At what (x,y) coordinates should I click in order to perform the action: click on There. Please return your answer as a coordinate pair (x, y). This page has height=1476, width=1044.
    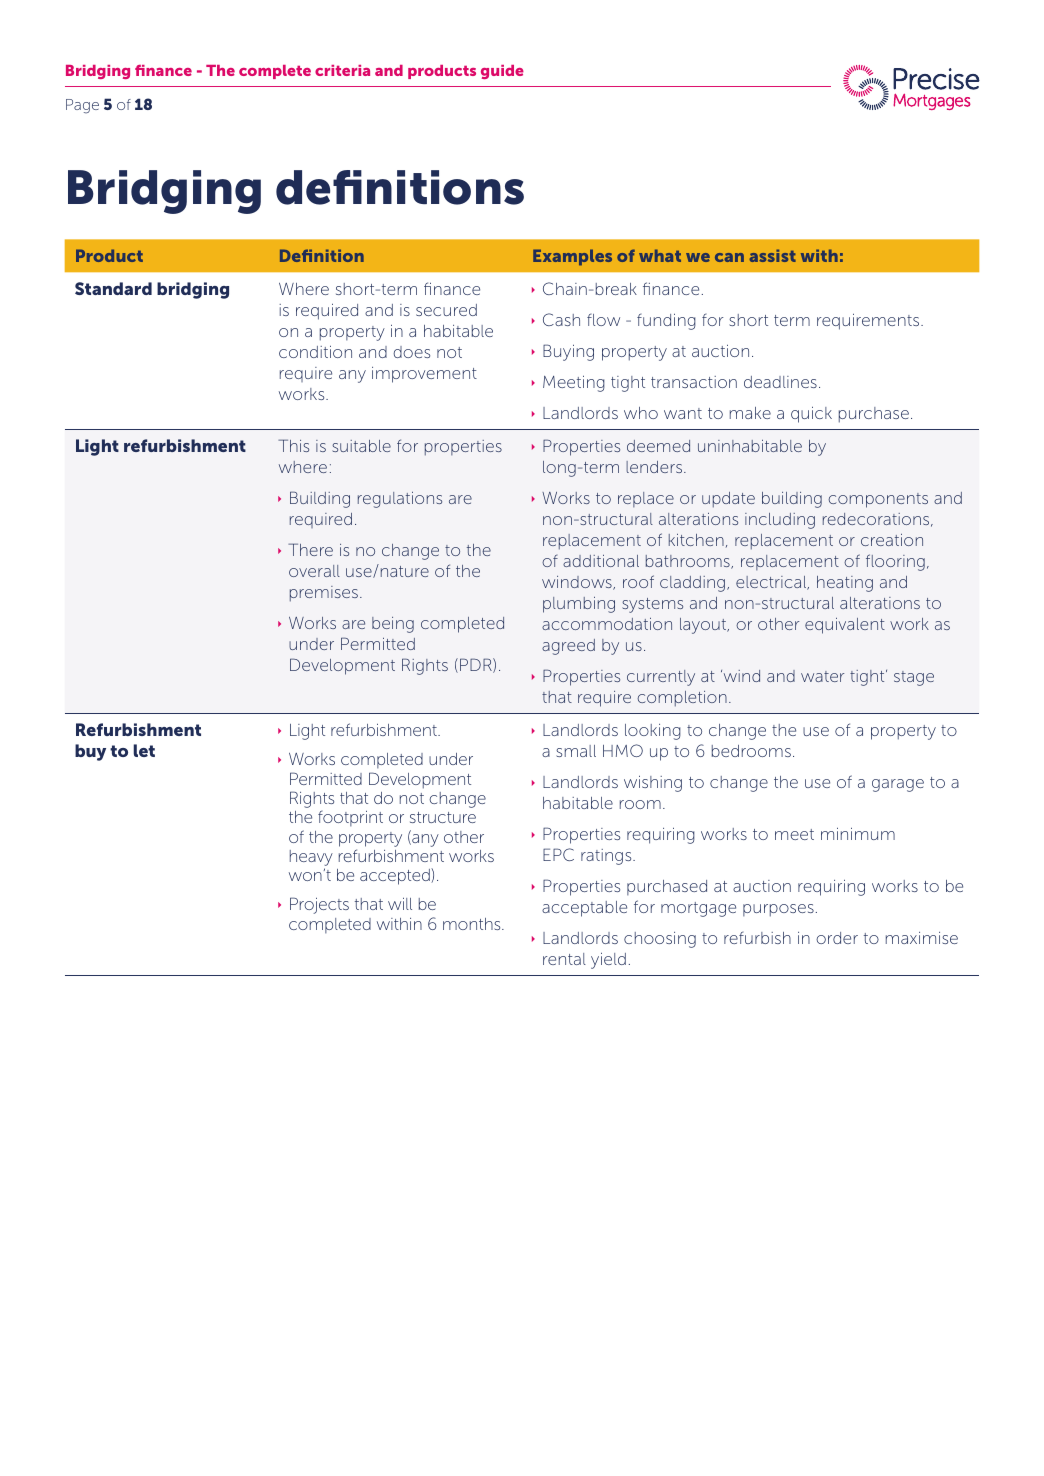
    Looking at the image, I should click on (310, 549).
